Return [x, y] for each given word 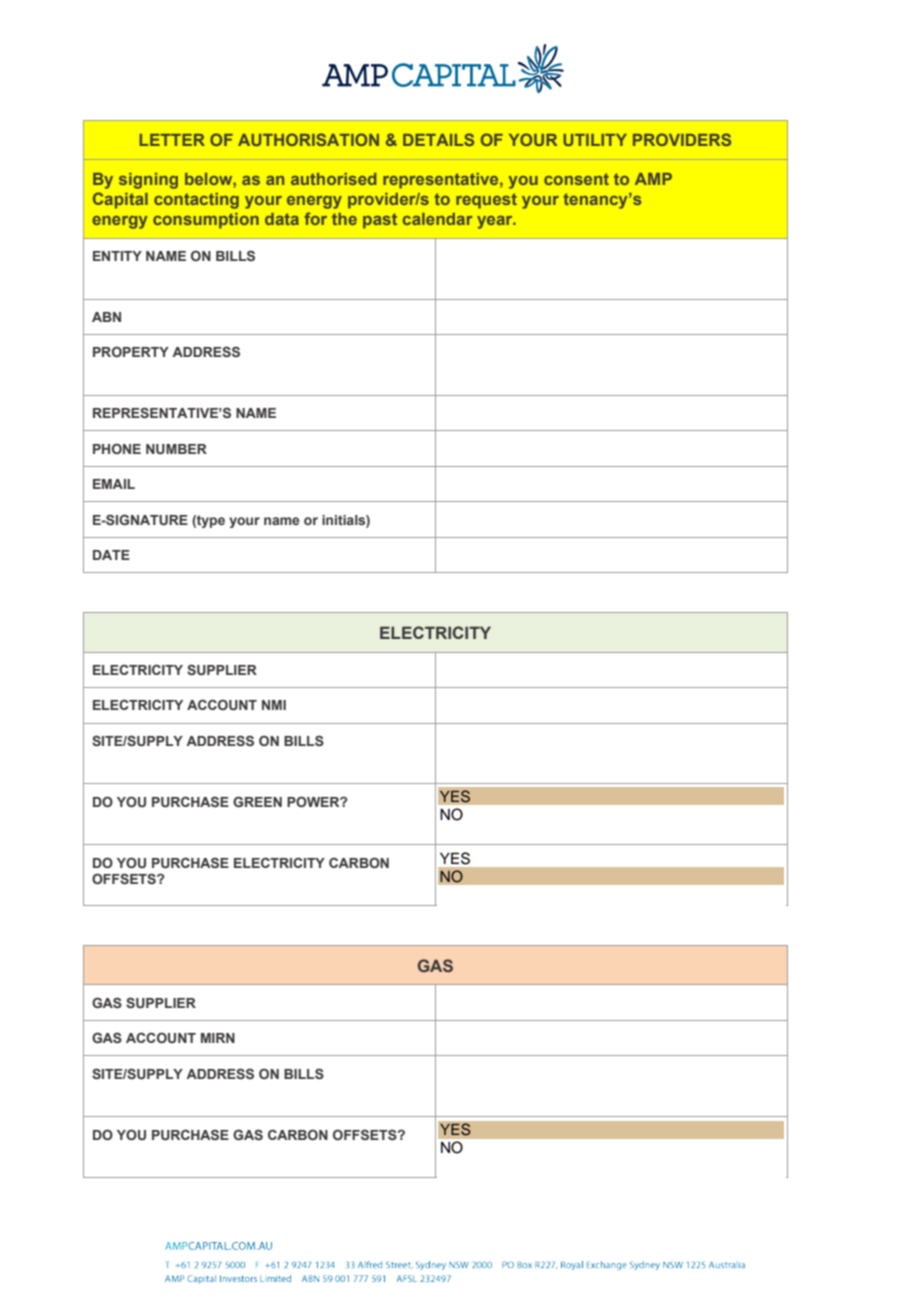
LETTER [172, 140]
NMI [274, 705]
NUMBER [176, 449]
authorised [333, 179]
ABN [106, 317]
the [344, 219]
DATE [111, 555]
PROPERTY [131, 351]
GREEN [257, 801]
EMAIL [114, 484]
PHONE [117, 448]
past [380, 221]
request [486, 201]
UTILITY [595, 140]
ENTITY [117, 256]
